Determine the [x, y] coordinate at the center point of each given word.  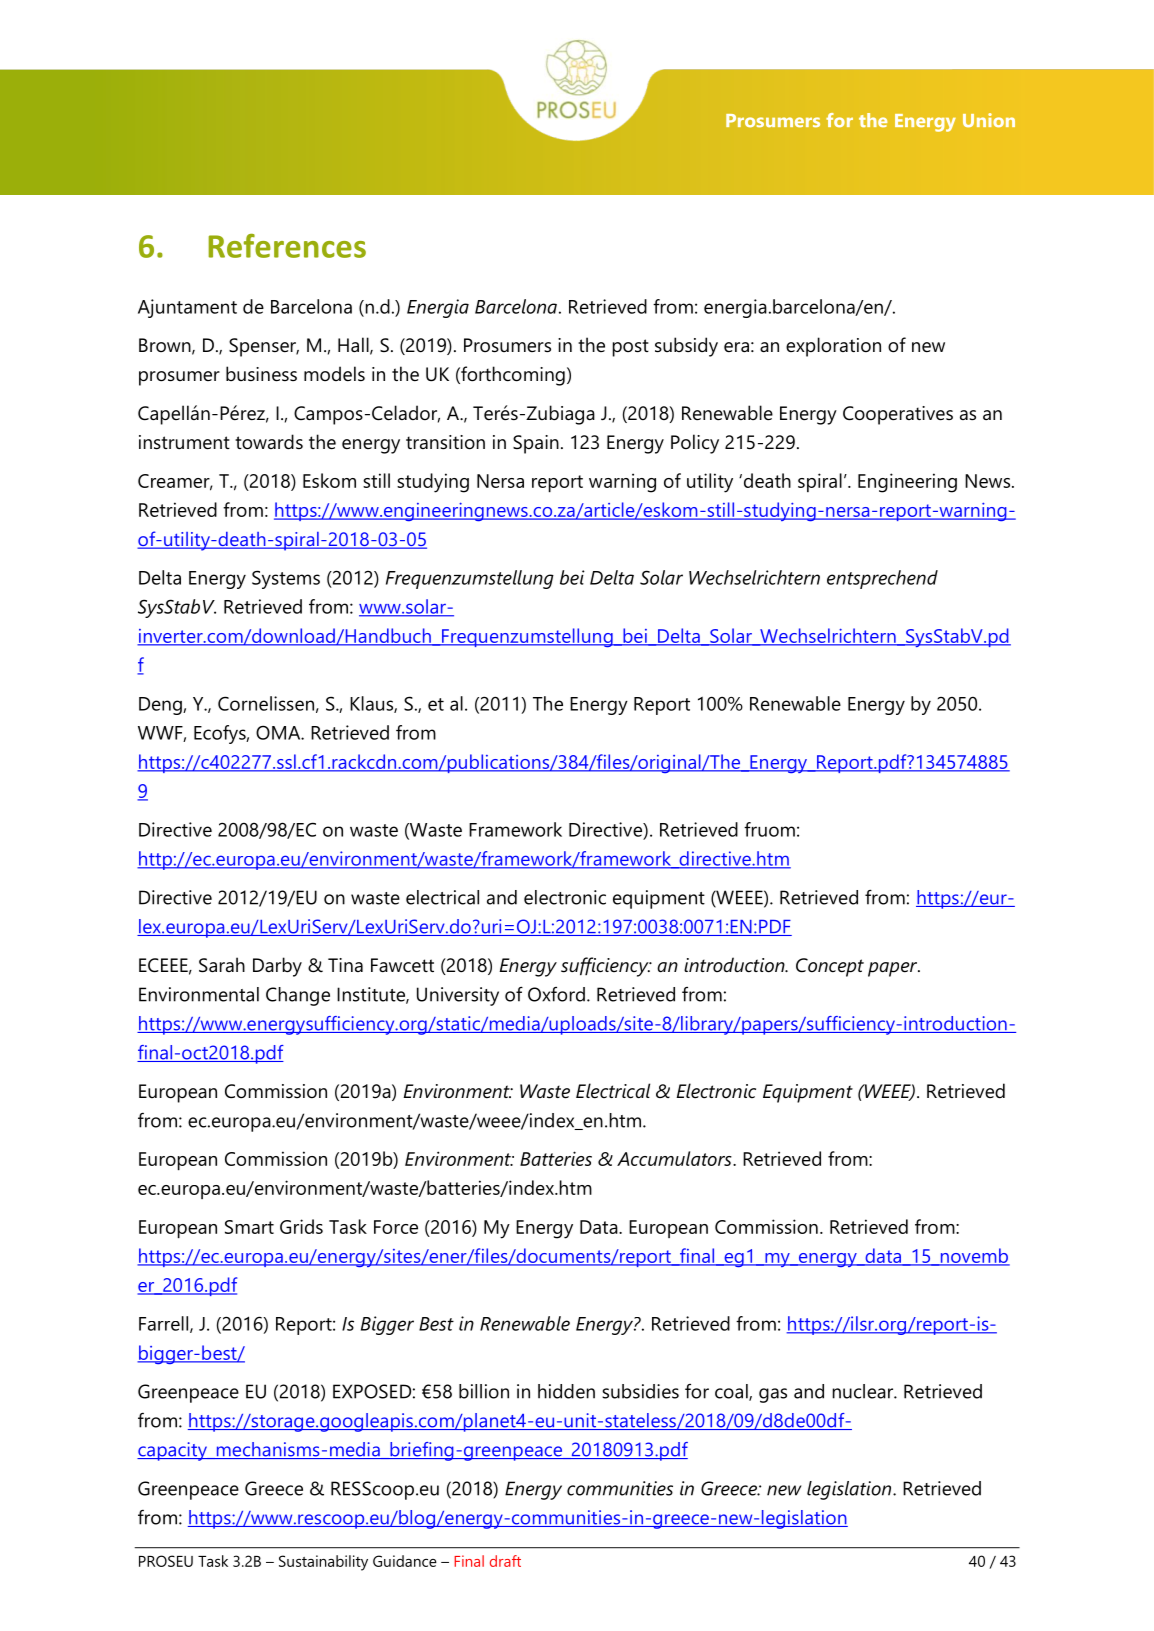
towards [269, 442]
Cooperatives [898, 415]
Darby [277, 967]
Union [989, 120]
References [287, 246]
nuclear [864, 1391]
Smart [249, 1227]
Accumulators [675, 1158]
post [631, 348]
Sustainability [323, 1563]
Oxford [556, 994]
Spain [536, 444]
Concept [830, 967]
